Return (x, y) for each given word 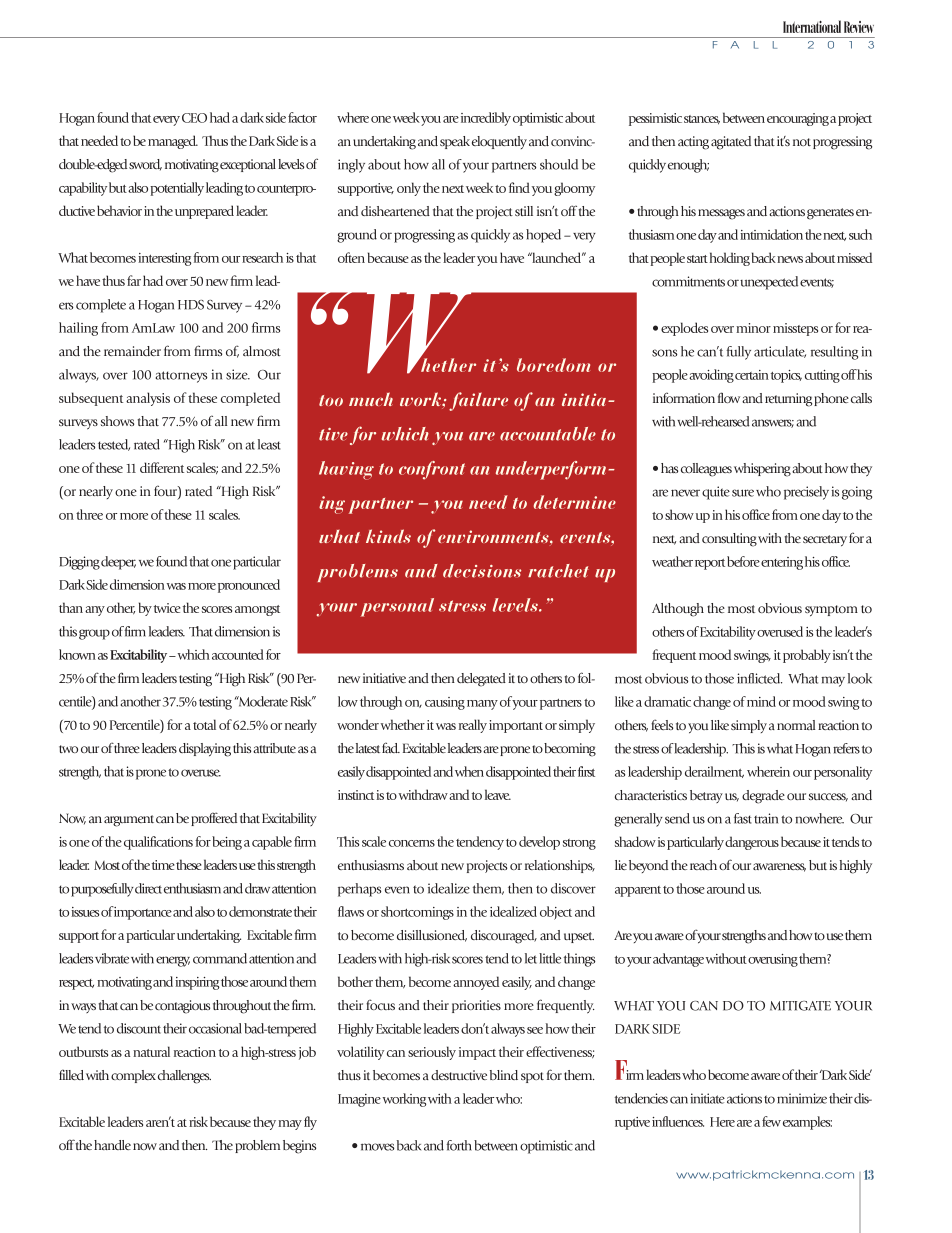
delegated (481, 680)
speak (455, 142)
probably (807, 656)
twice (167, 608)
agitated (731, 143)
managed (173, 142)
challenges (184, 1077)
